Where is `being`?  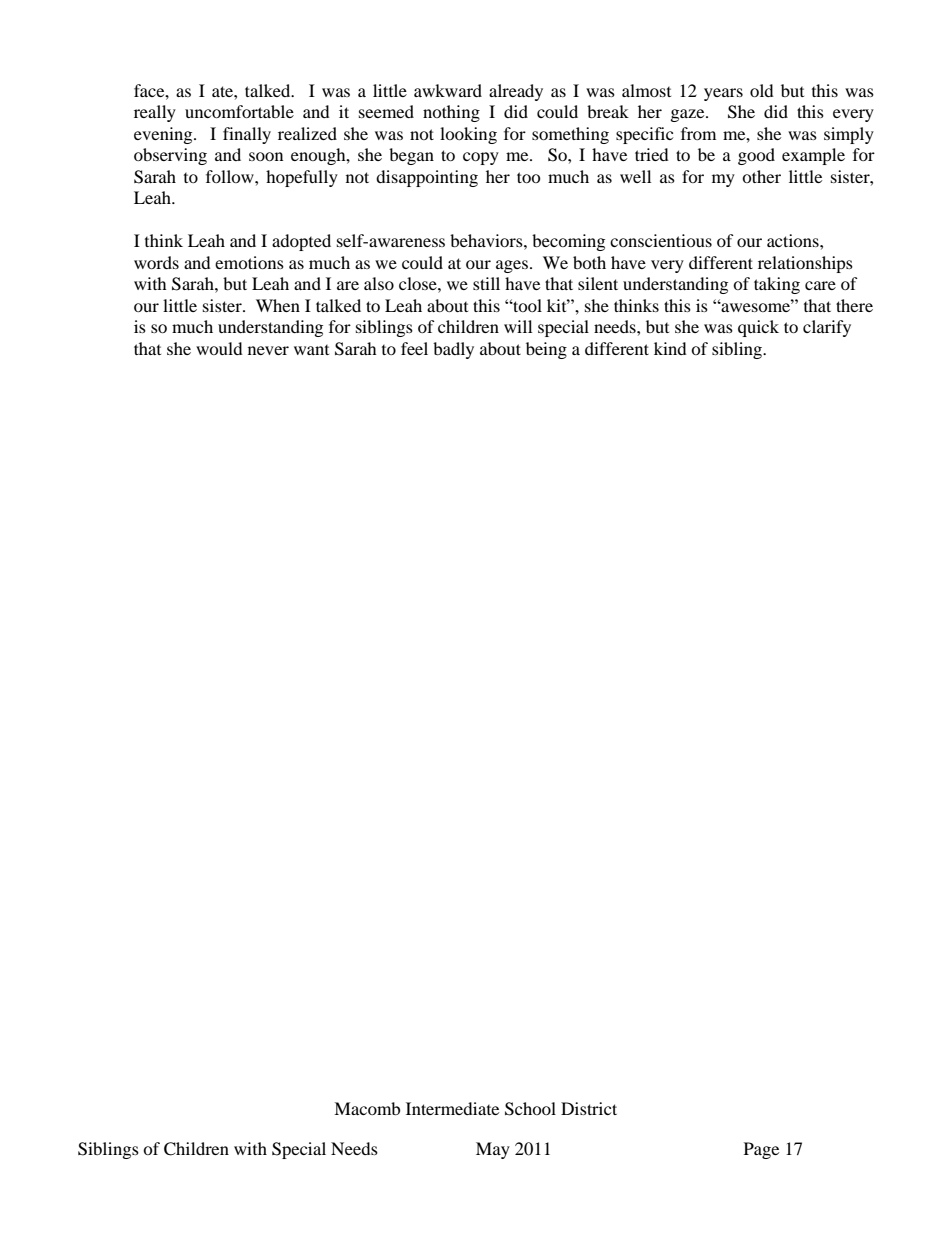 being is located at coordinates (546, 350).
